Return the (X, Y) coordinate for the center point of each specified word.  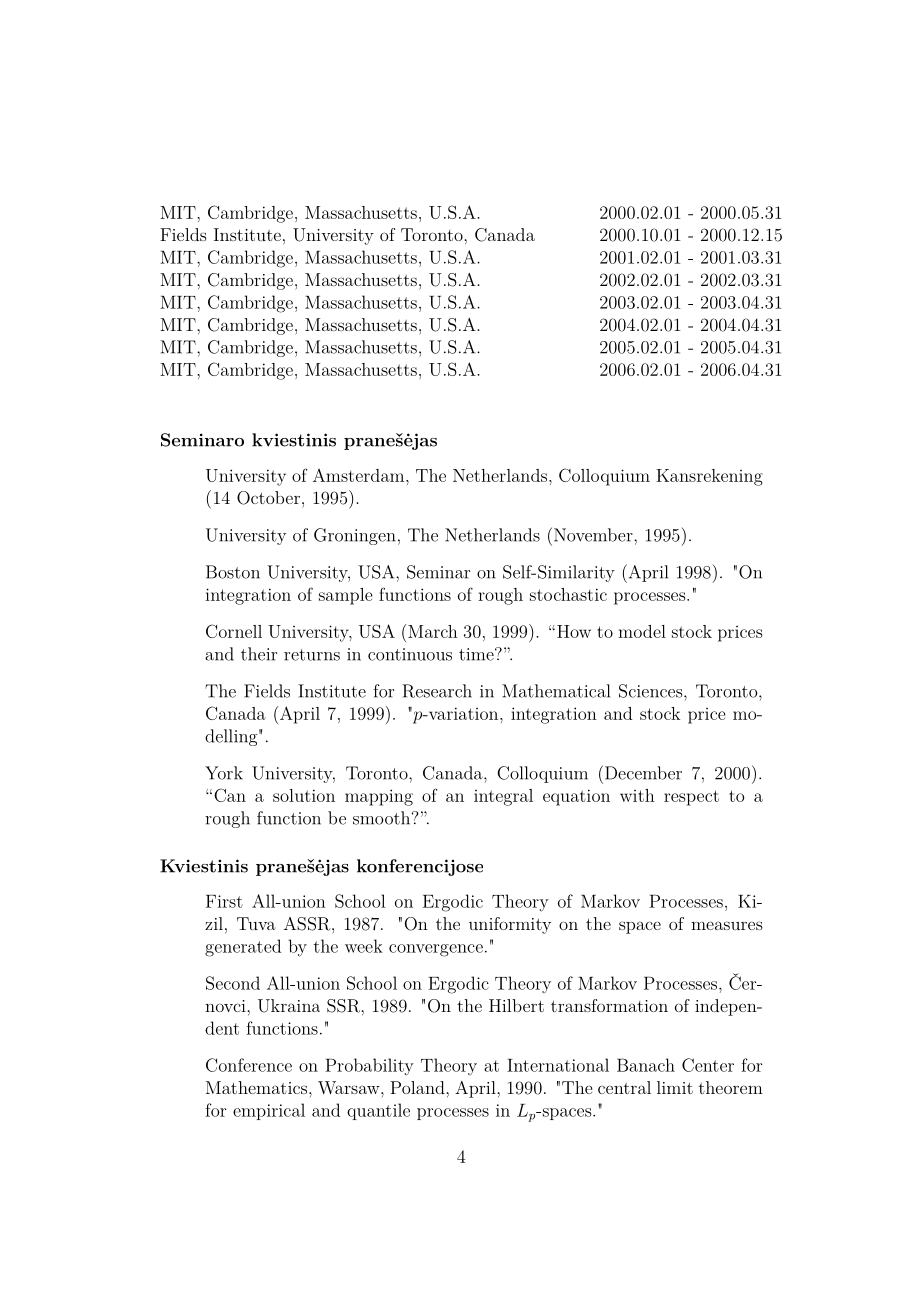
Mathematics (256, 1087)
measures (727, 925)
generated (243, 948)
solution (304, 795)
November (593, 534)
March (433, 631)
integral (503, 797)
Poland (418, 1087)
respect (691, 798)
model (642, 631)
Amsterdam (360, 475)
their (259, 654)
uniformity (510, 925)
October (268, 498)
